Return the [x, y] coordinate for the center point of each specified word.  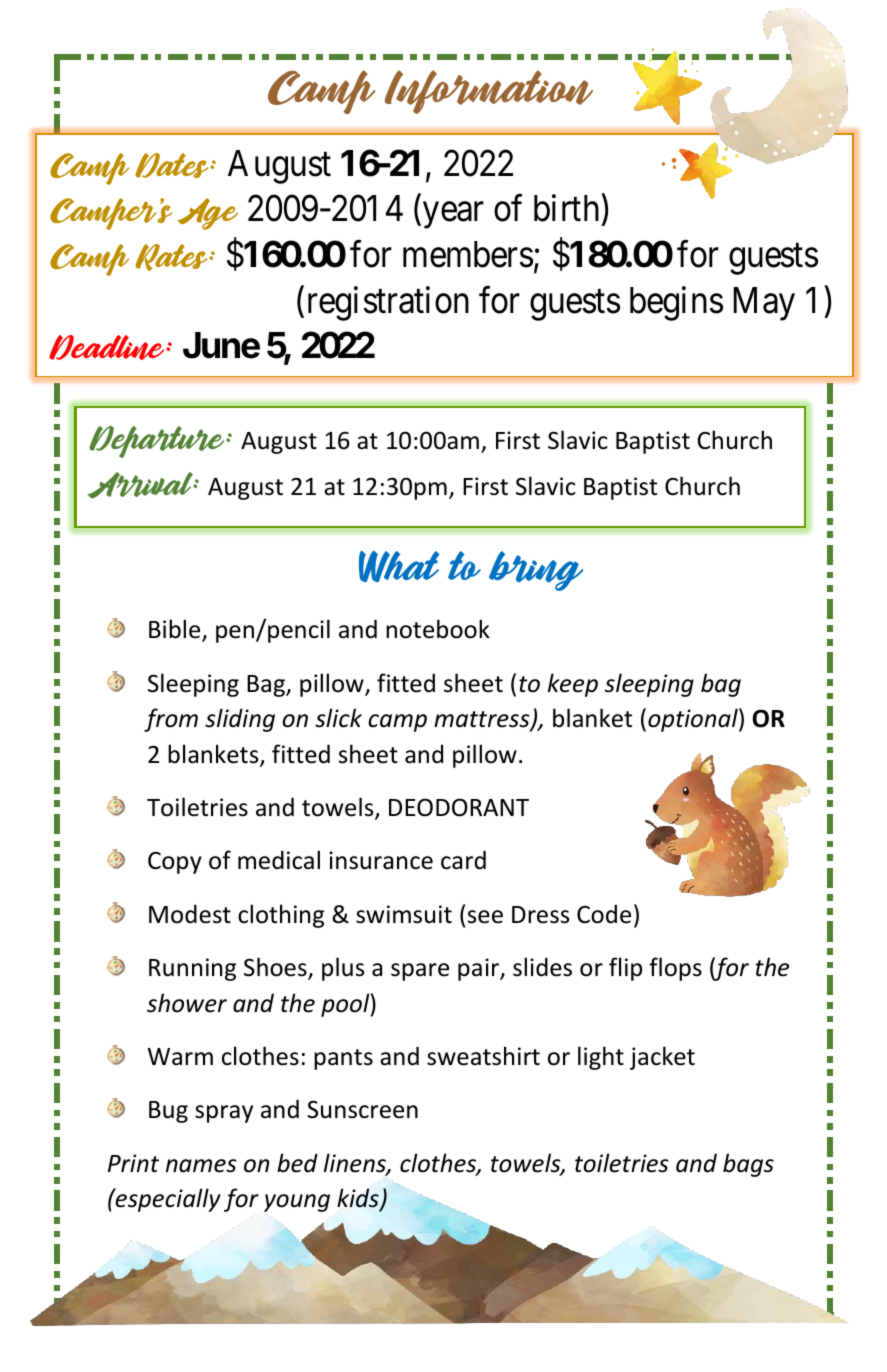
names [201, 1166]
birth [566, 208]
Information [489, 92]
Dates [173, 165]
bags [748, 1165]
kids [359, 1199]
